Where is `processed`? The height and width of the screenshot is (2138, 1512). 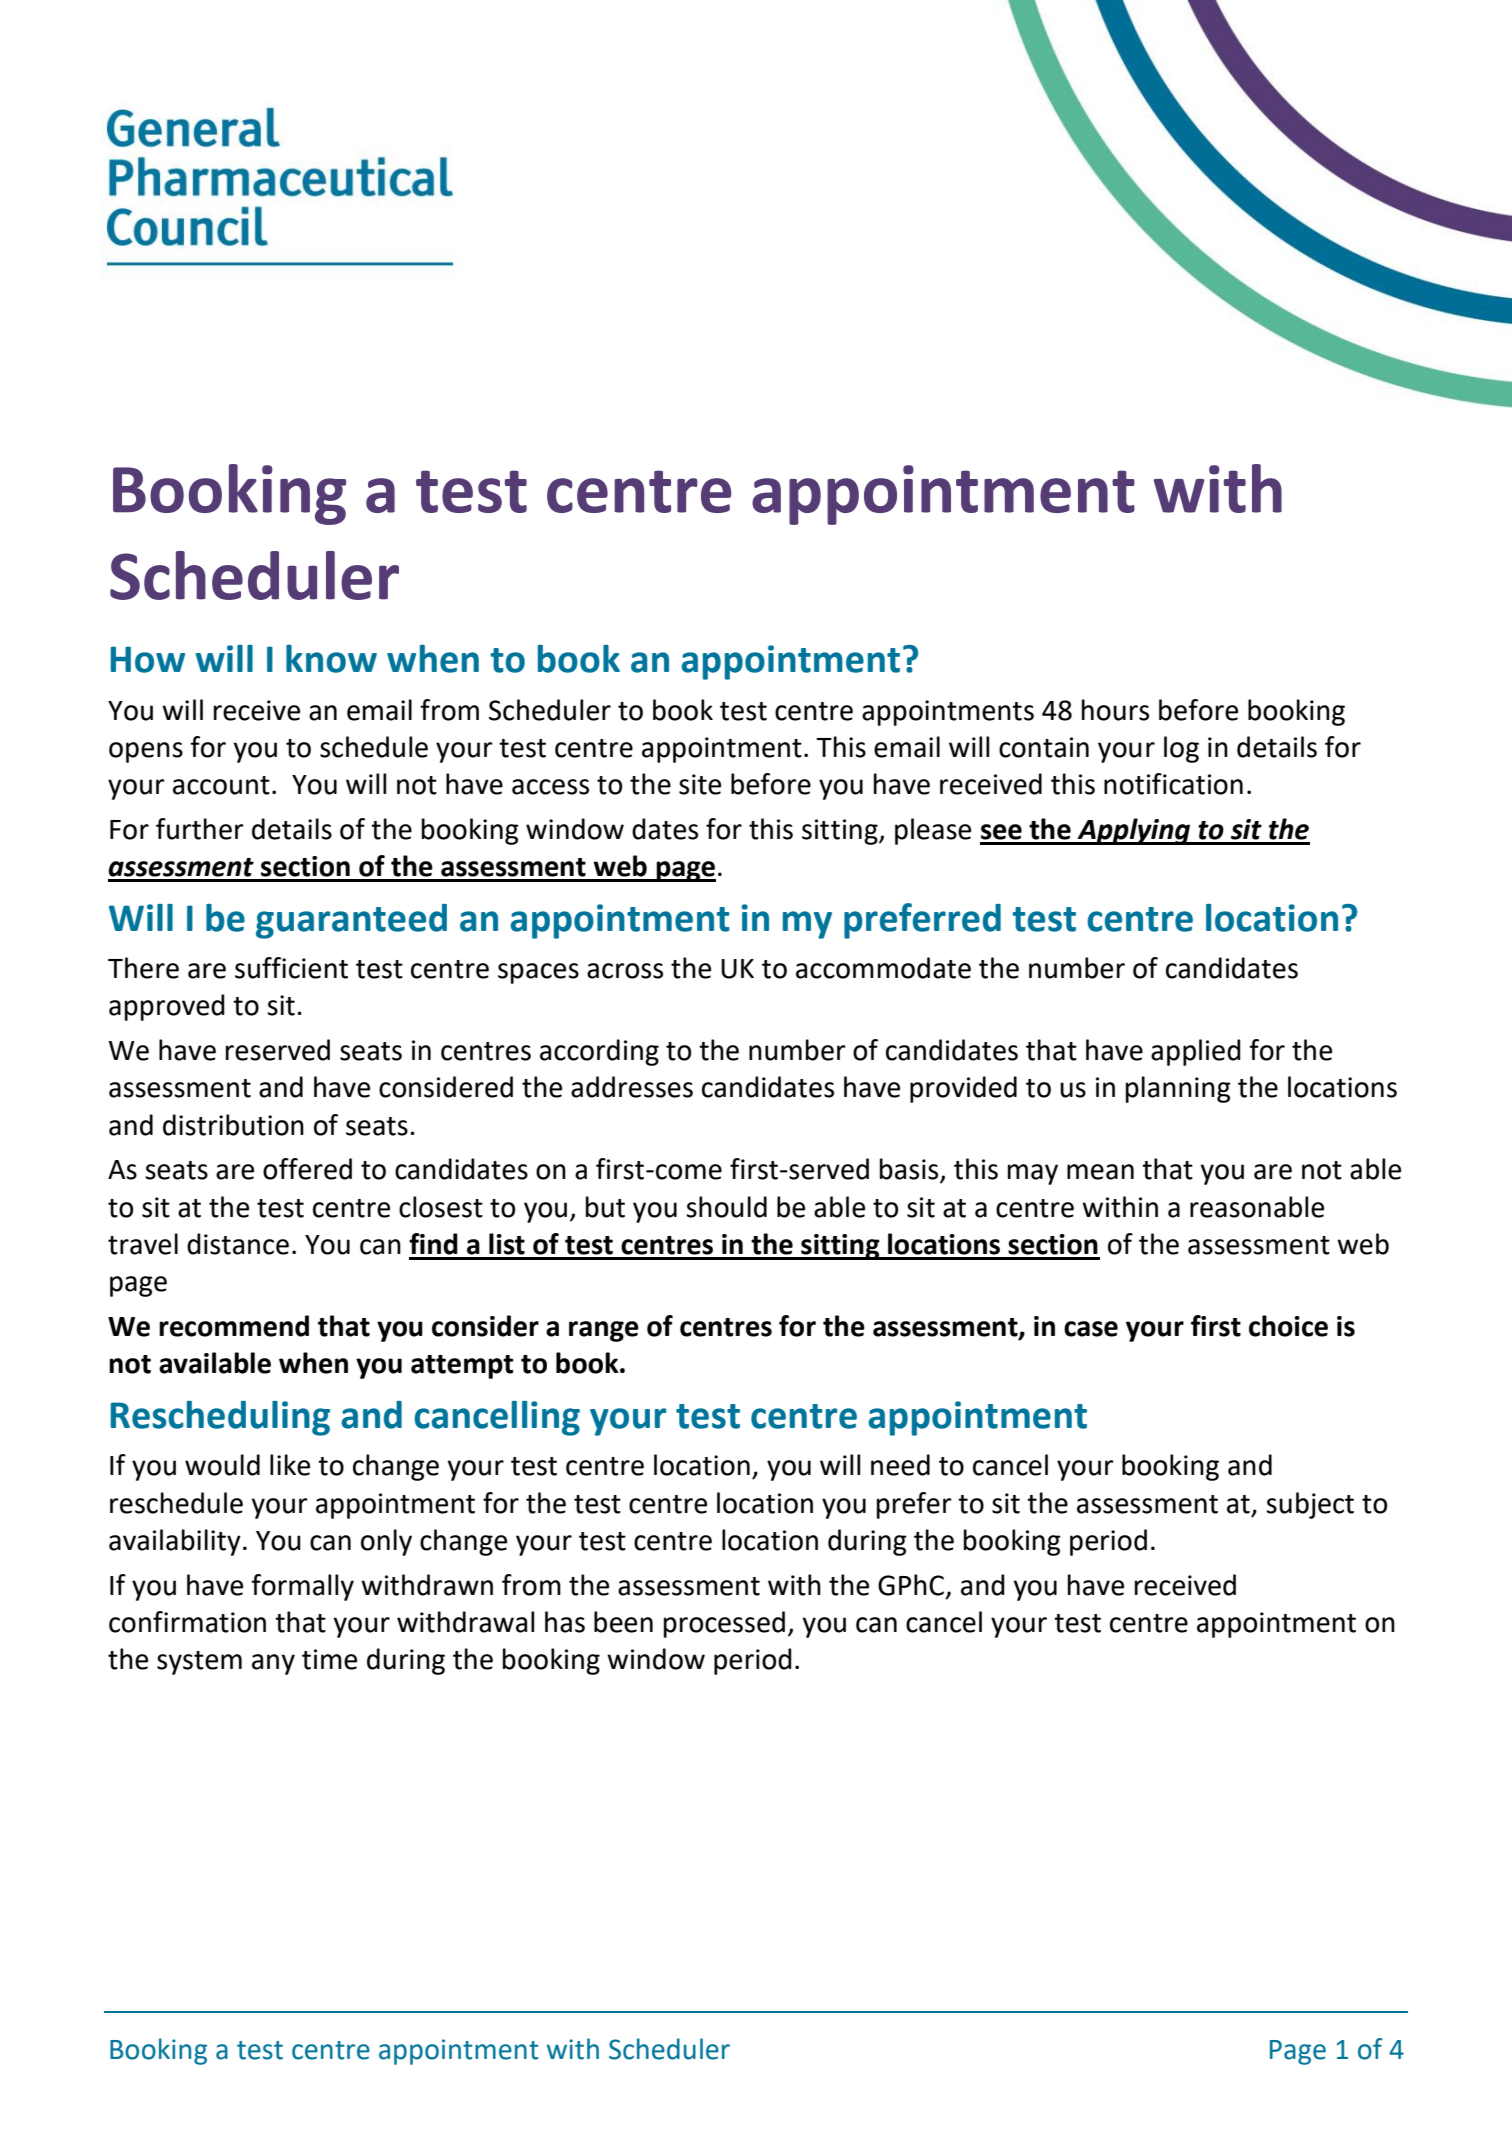 processed is located at coordinates (724, 1624).
